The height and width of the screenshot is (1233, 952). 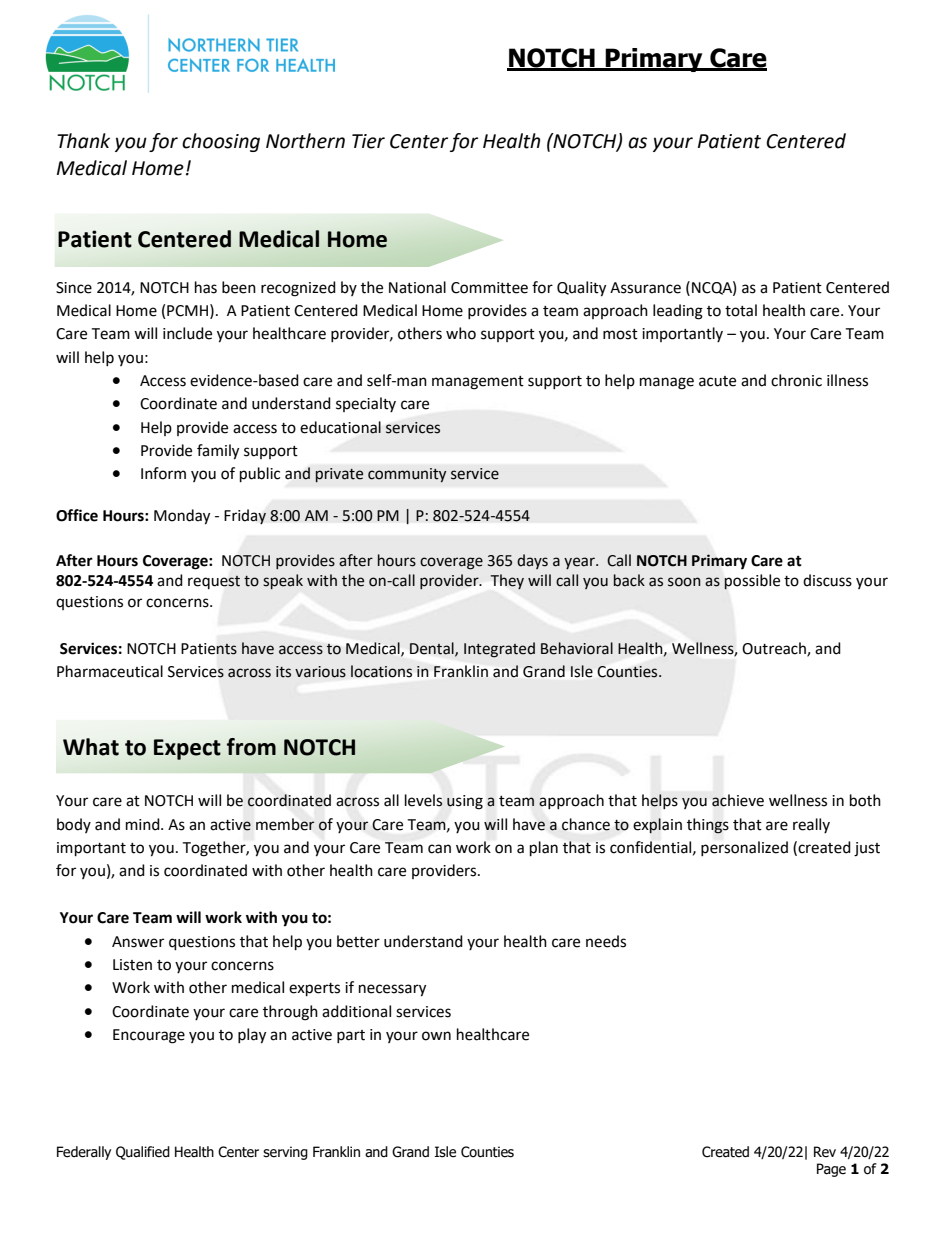 I want to click on Tier, so click(x=368, y=141).
